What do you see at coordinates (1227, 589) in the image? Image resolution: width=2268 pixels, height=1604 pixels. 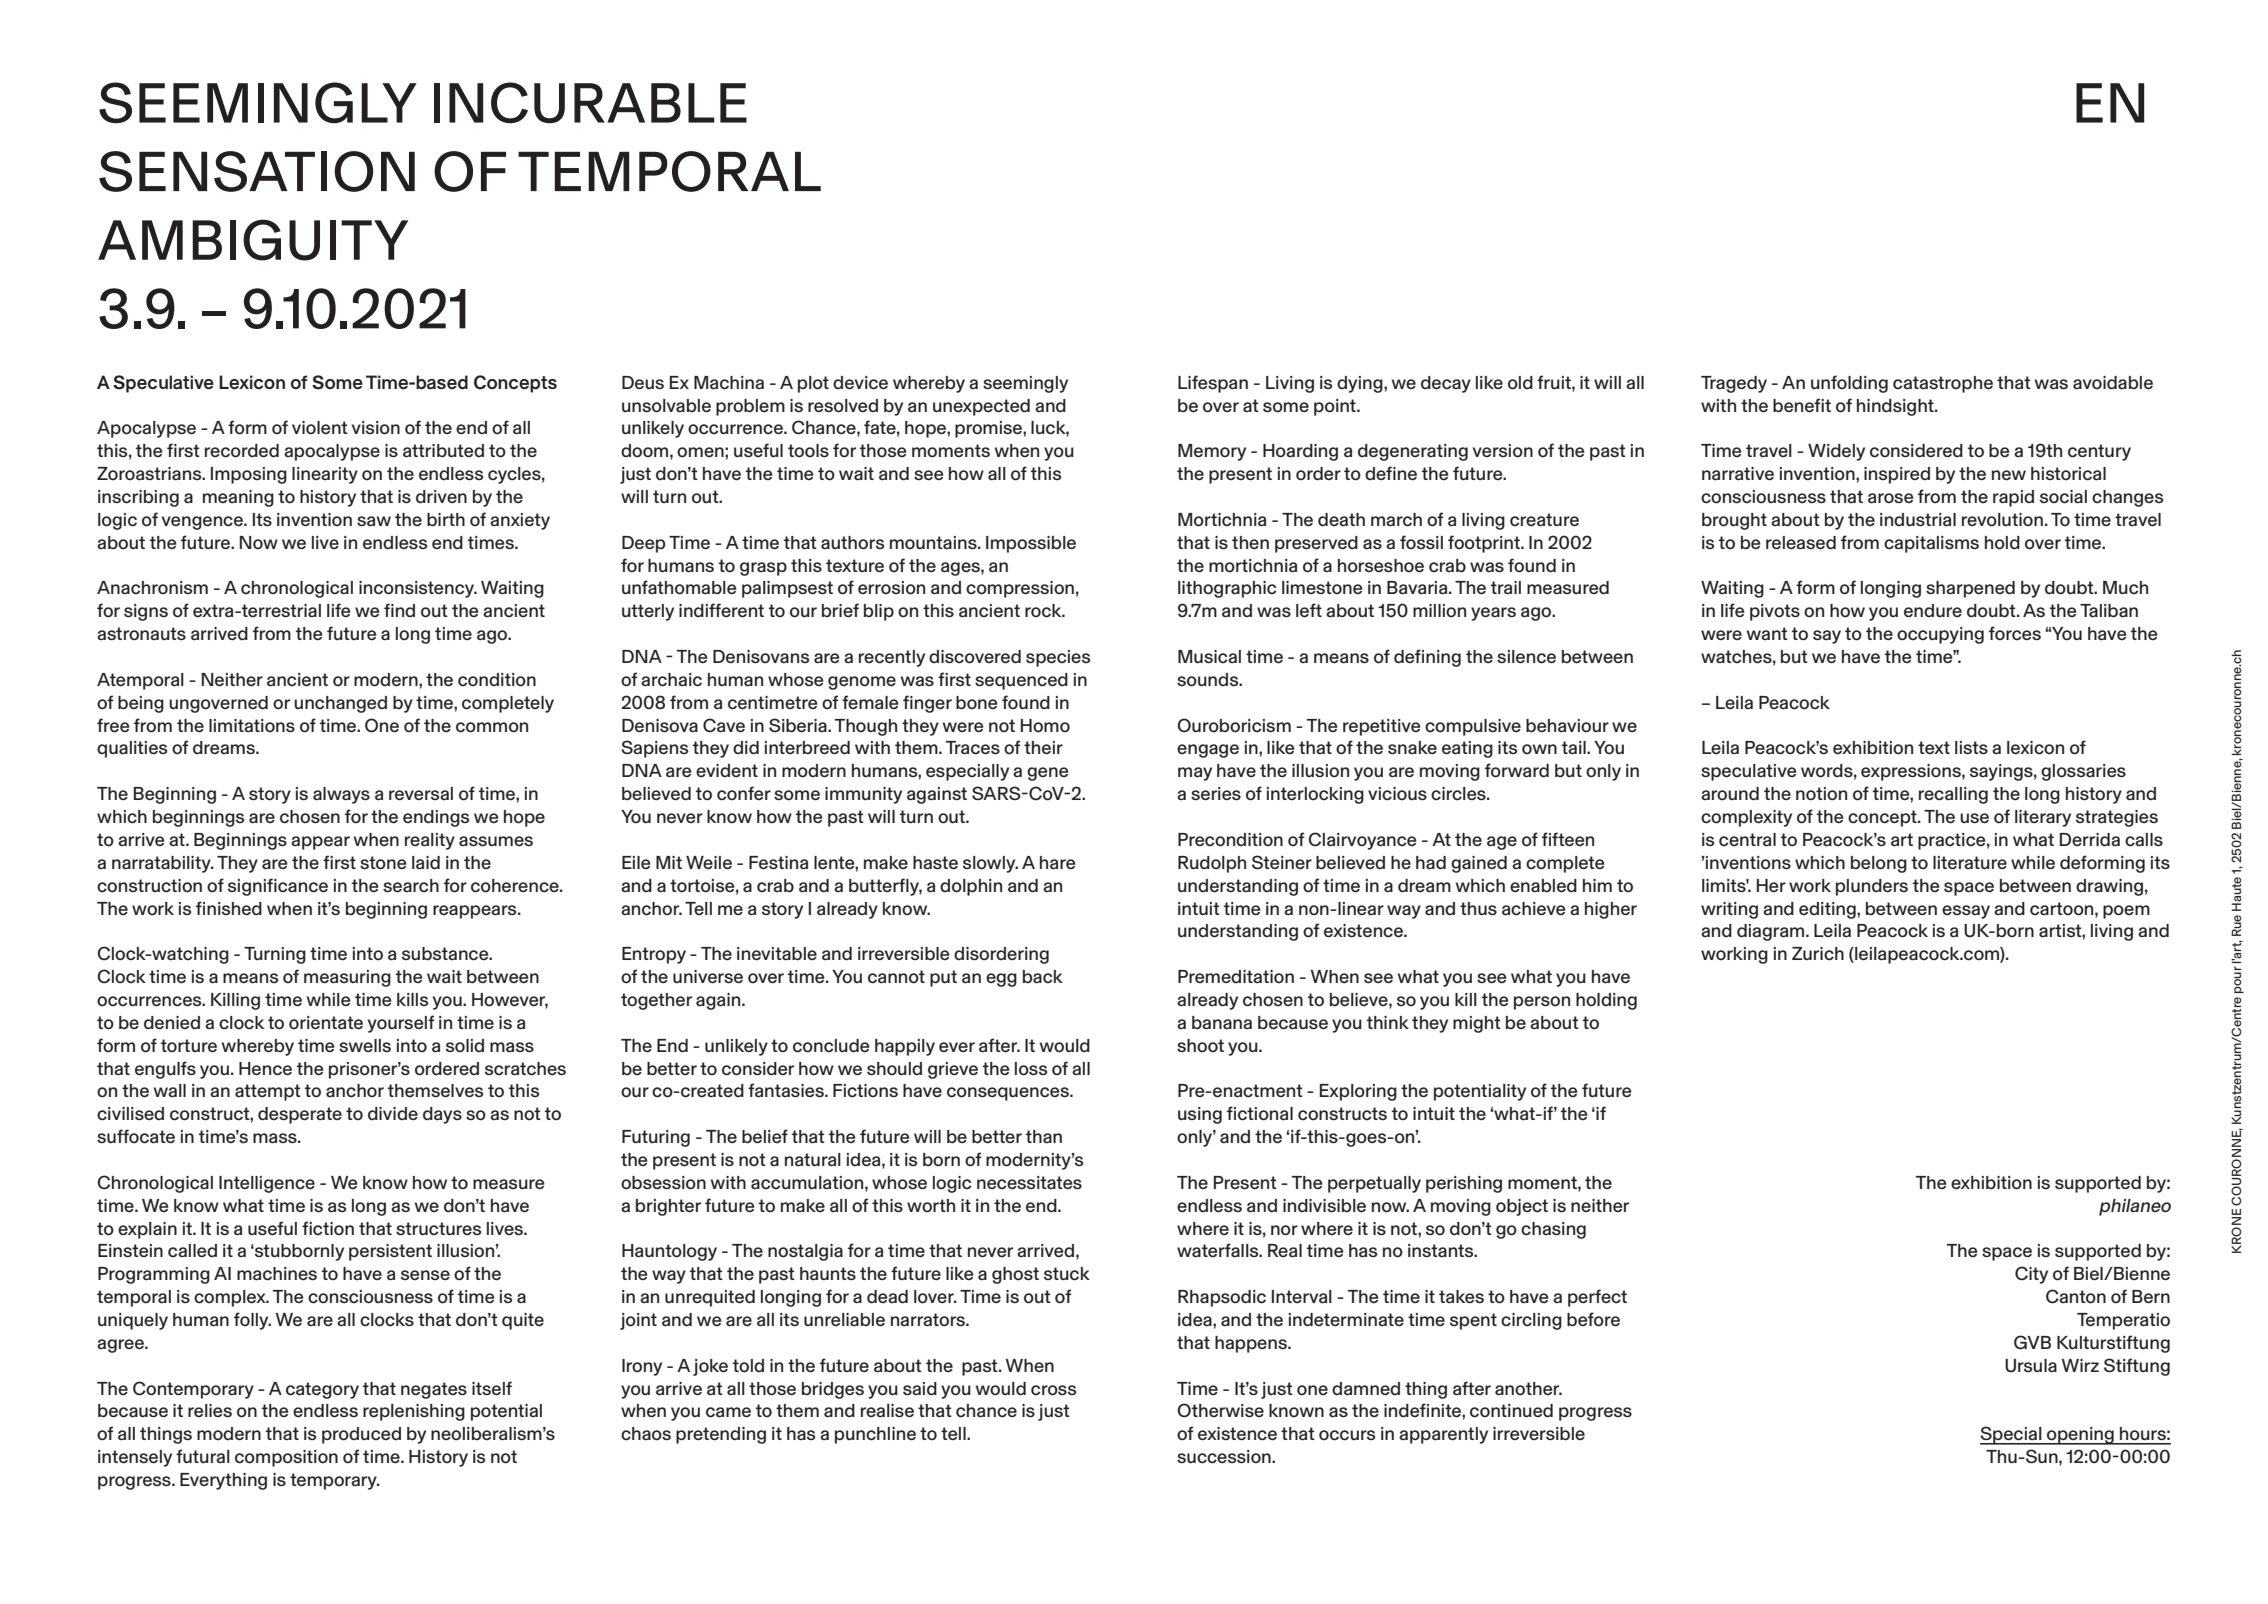 I see `lithographic` at bounding box center [1227, 589].
